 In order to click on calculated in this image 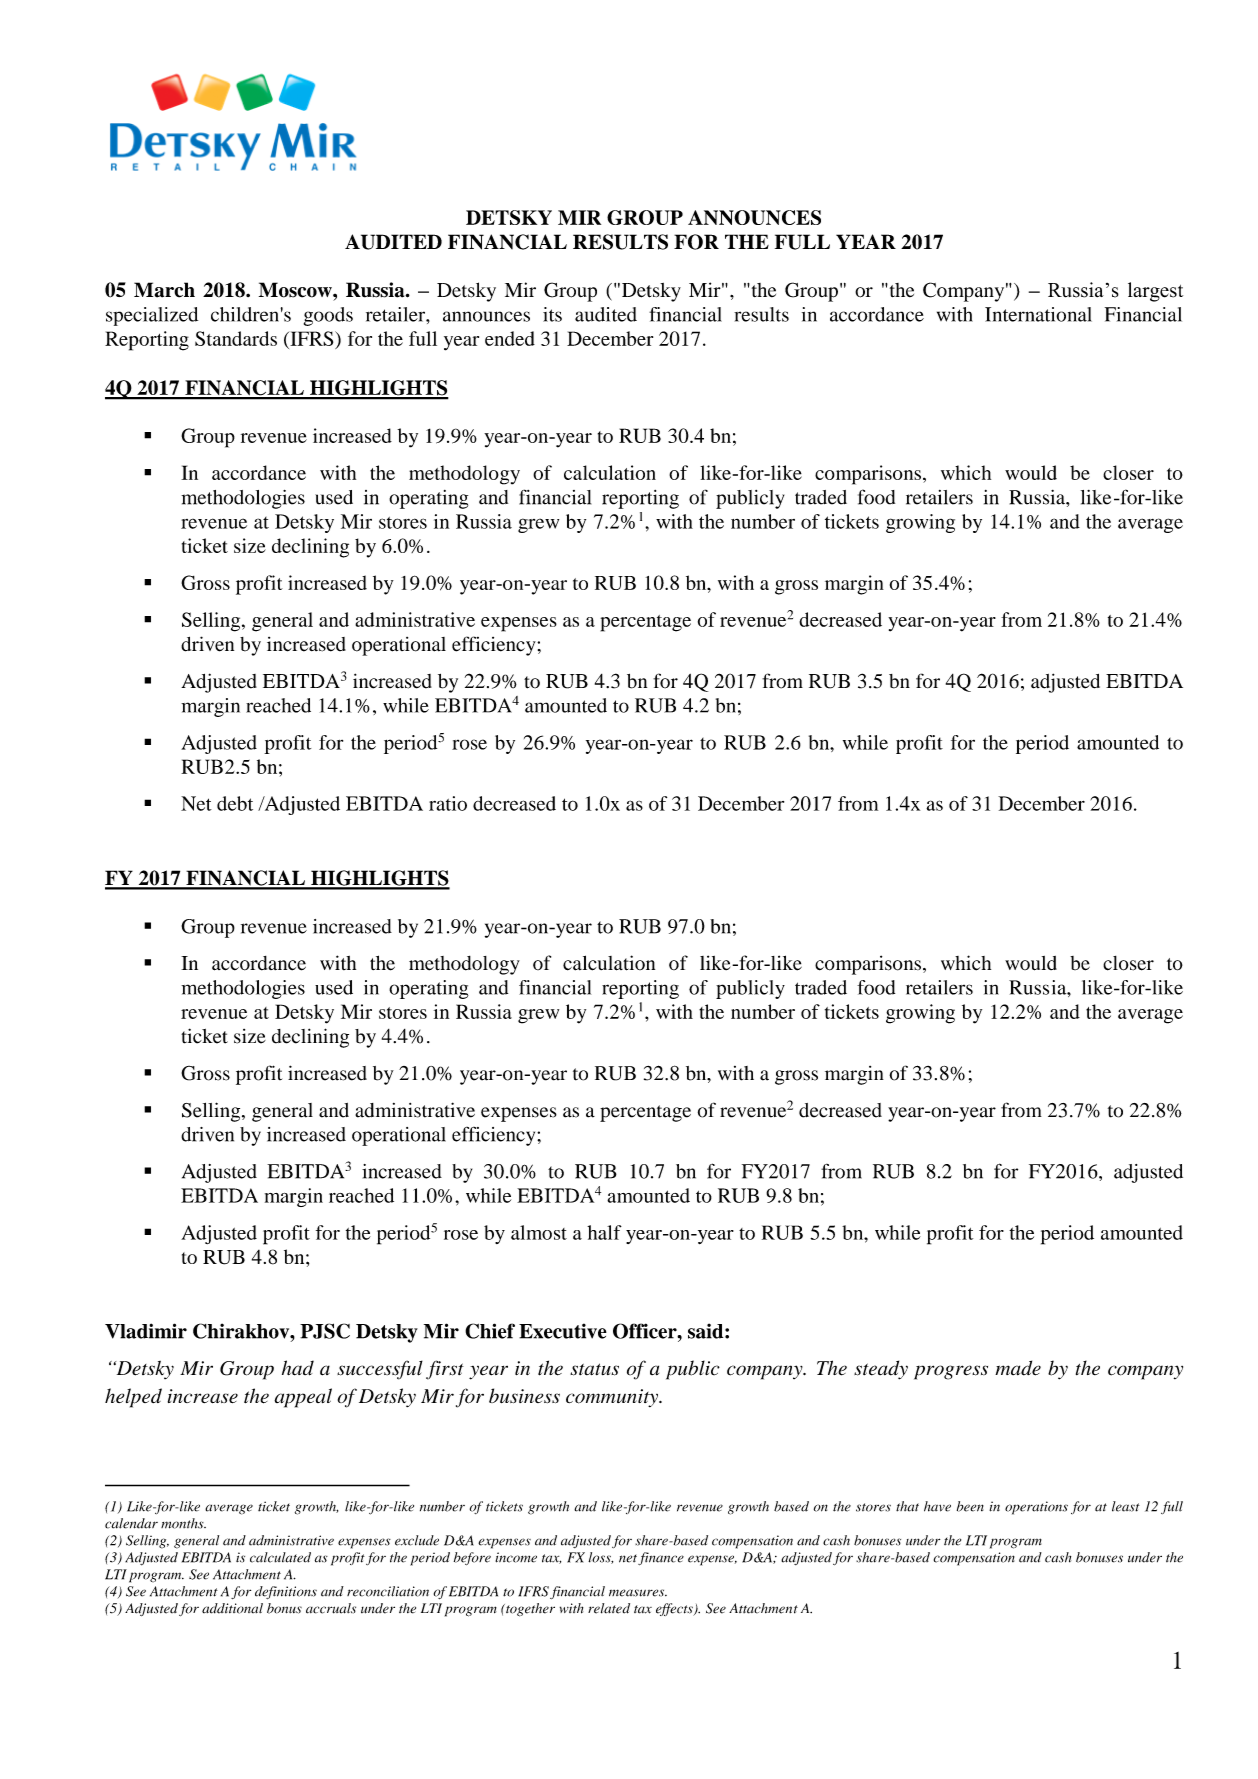, I will do `click(280, 1557)`.
